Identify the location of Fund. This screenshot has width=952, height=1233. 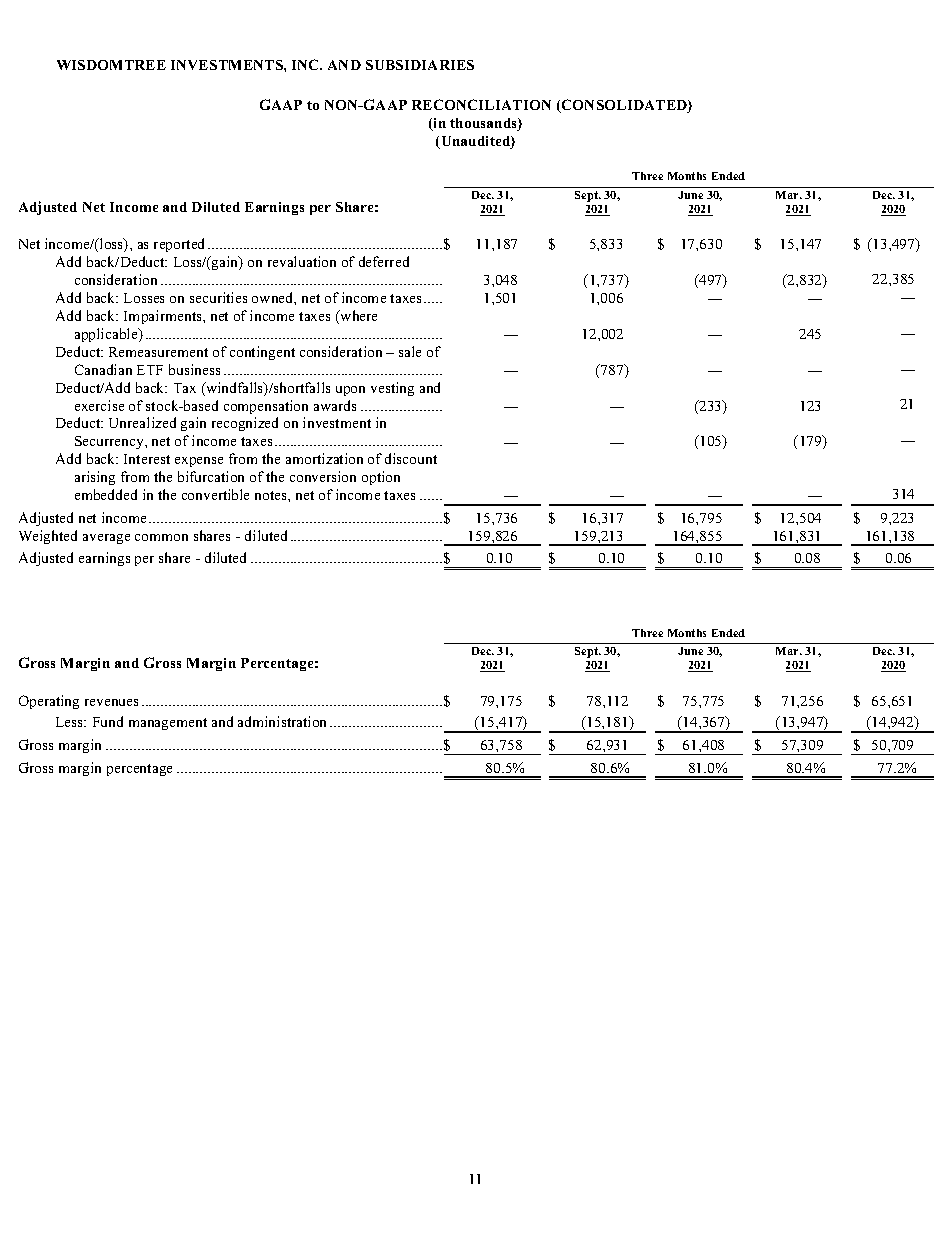
(108, 721).
